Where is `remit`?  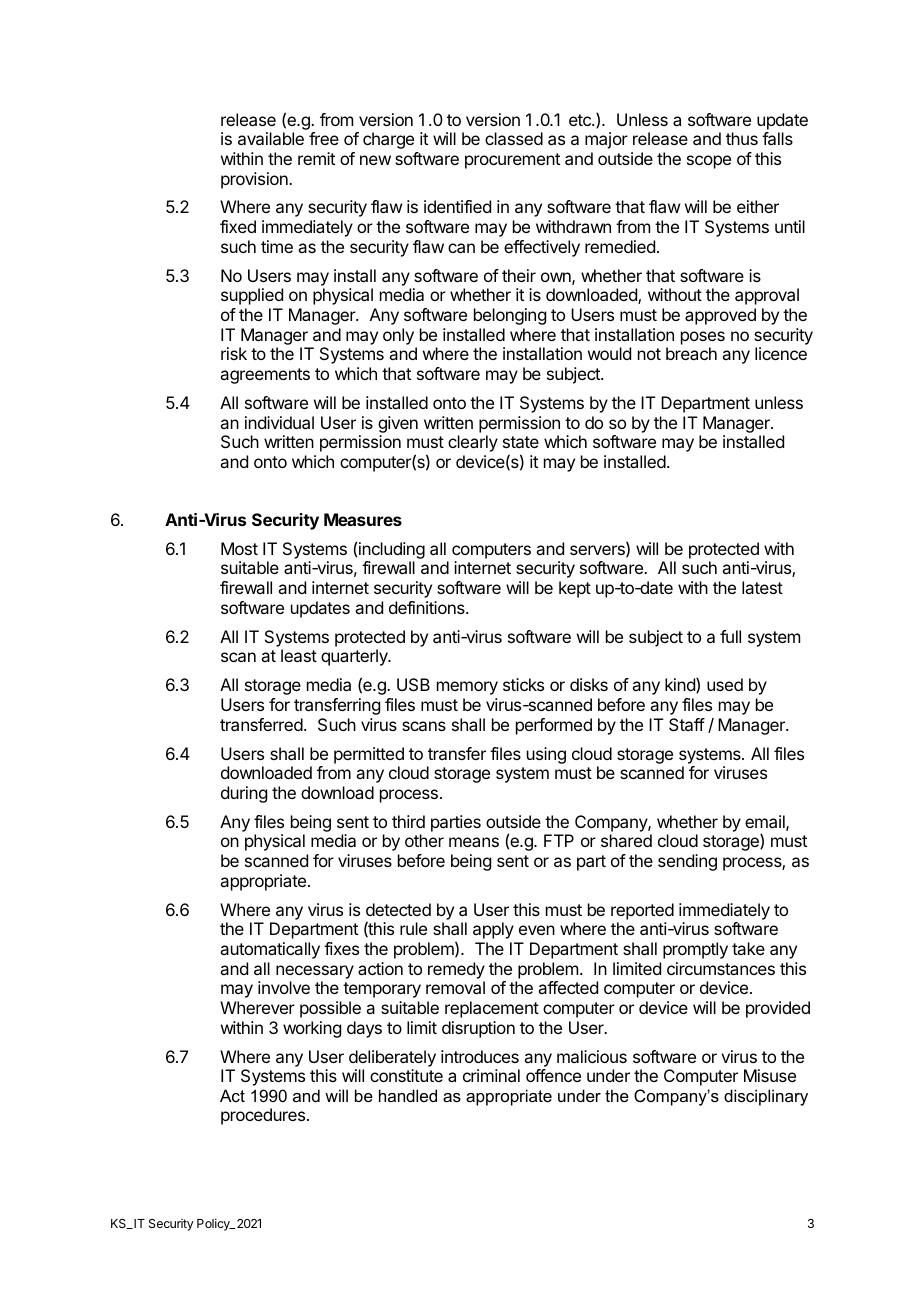 remit is located at coordinates (316, 158).
